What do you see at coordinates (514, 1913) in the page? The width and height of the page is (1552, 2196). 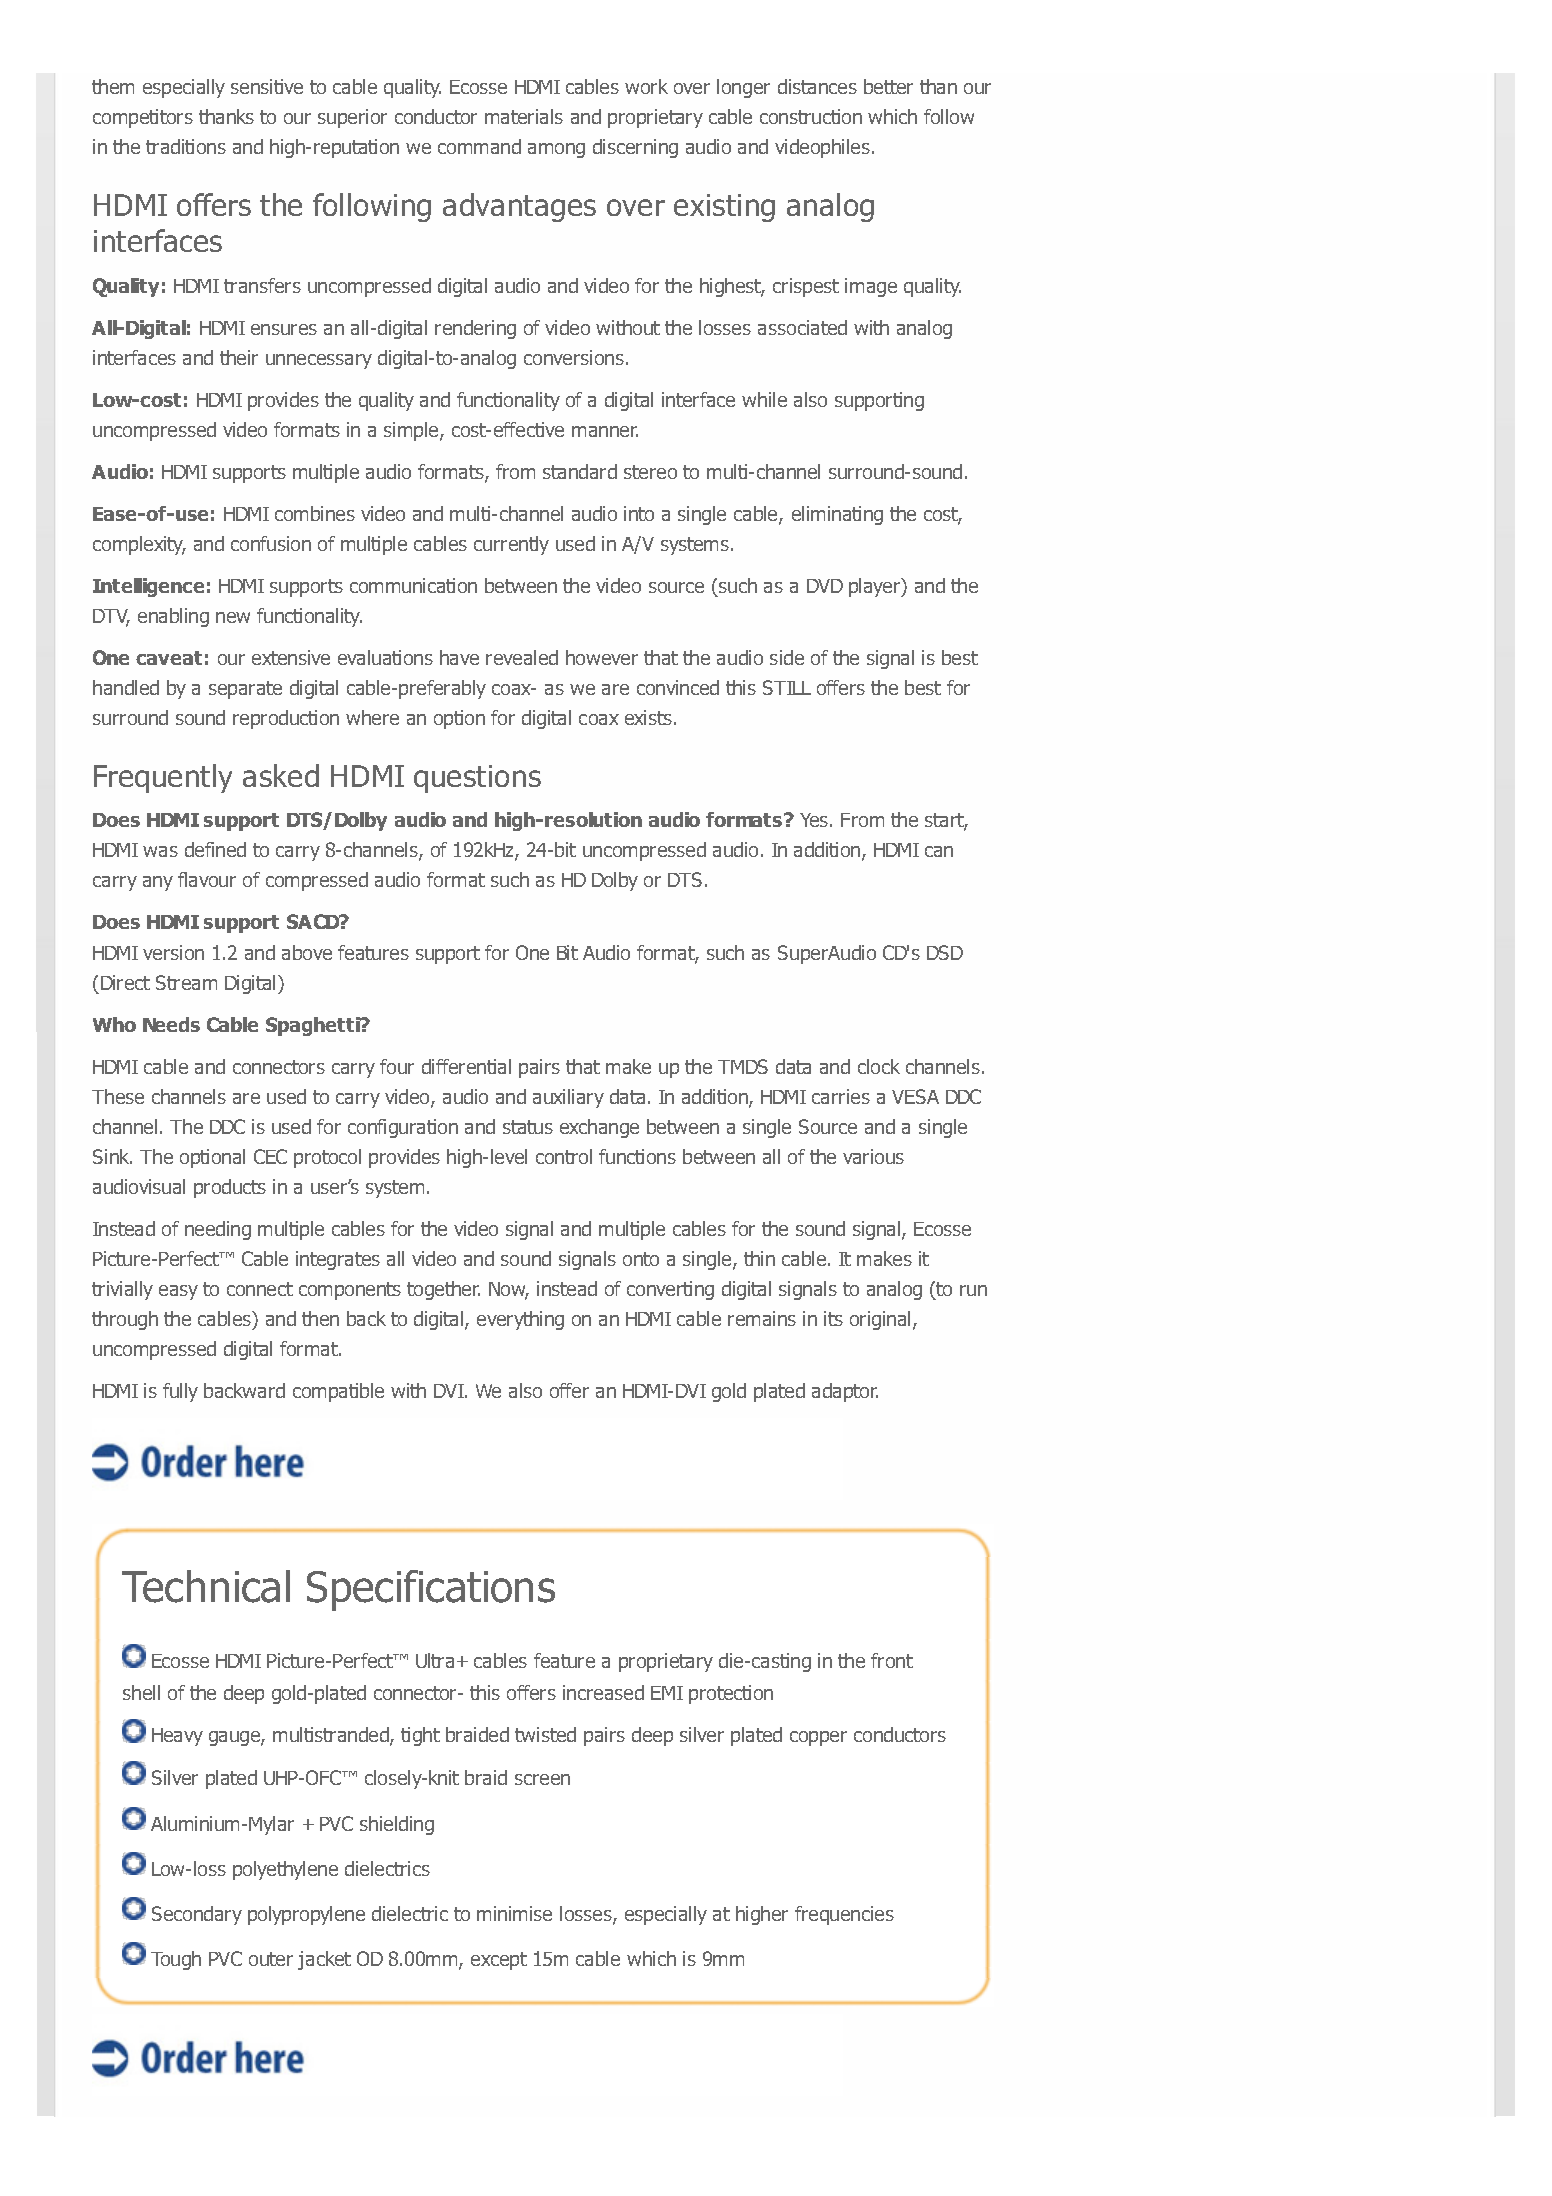 I see `minimise` at bounding box center [514, 1913].
